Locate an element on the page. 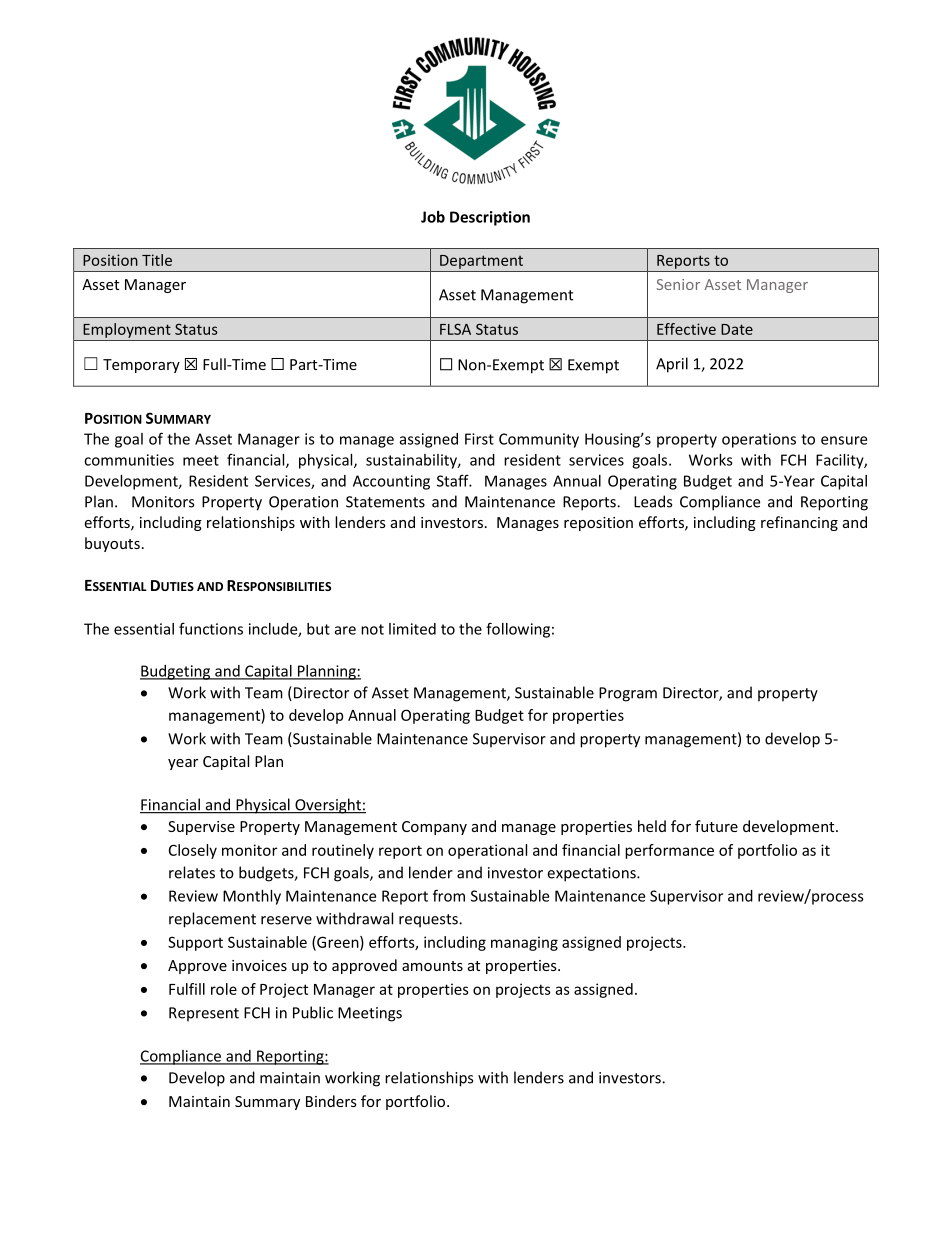 This image has height=1233, width=952. Title is located at coordinates (157, 260).
